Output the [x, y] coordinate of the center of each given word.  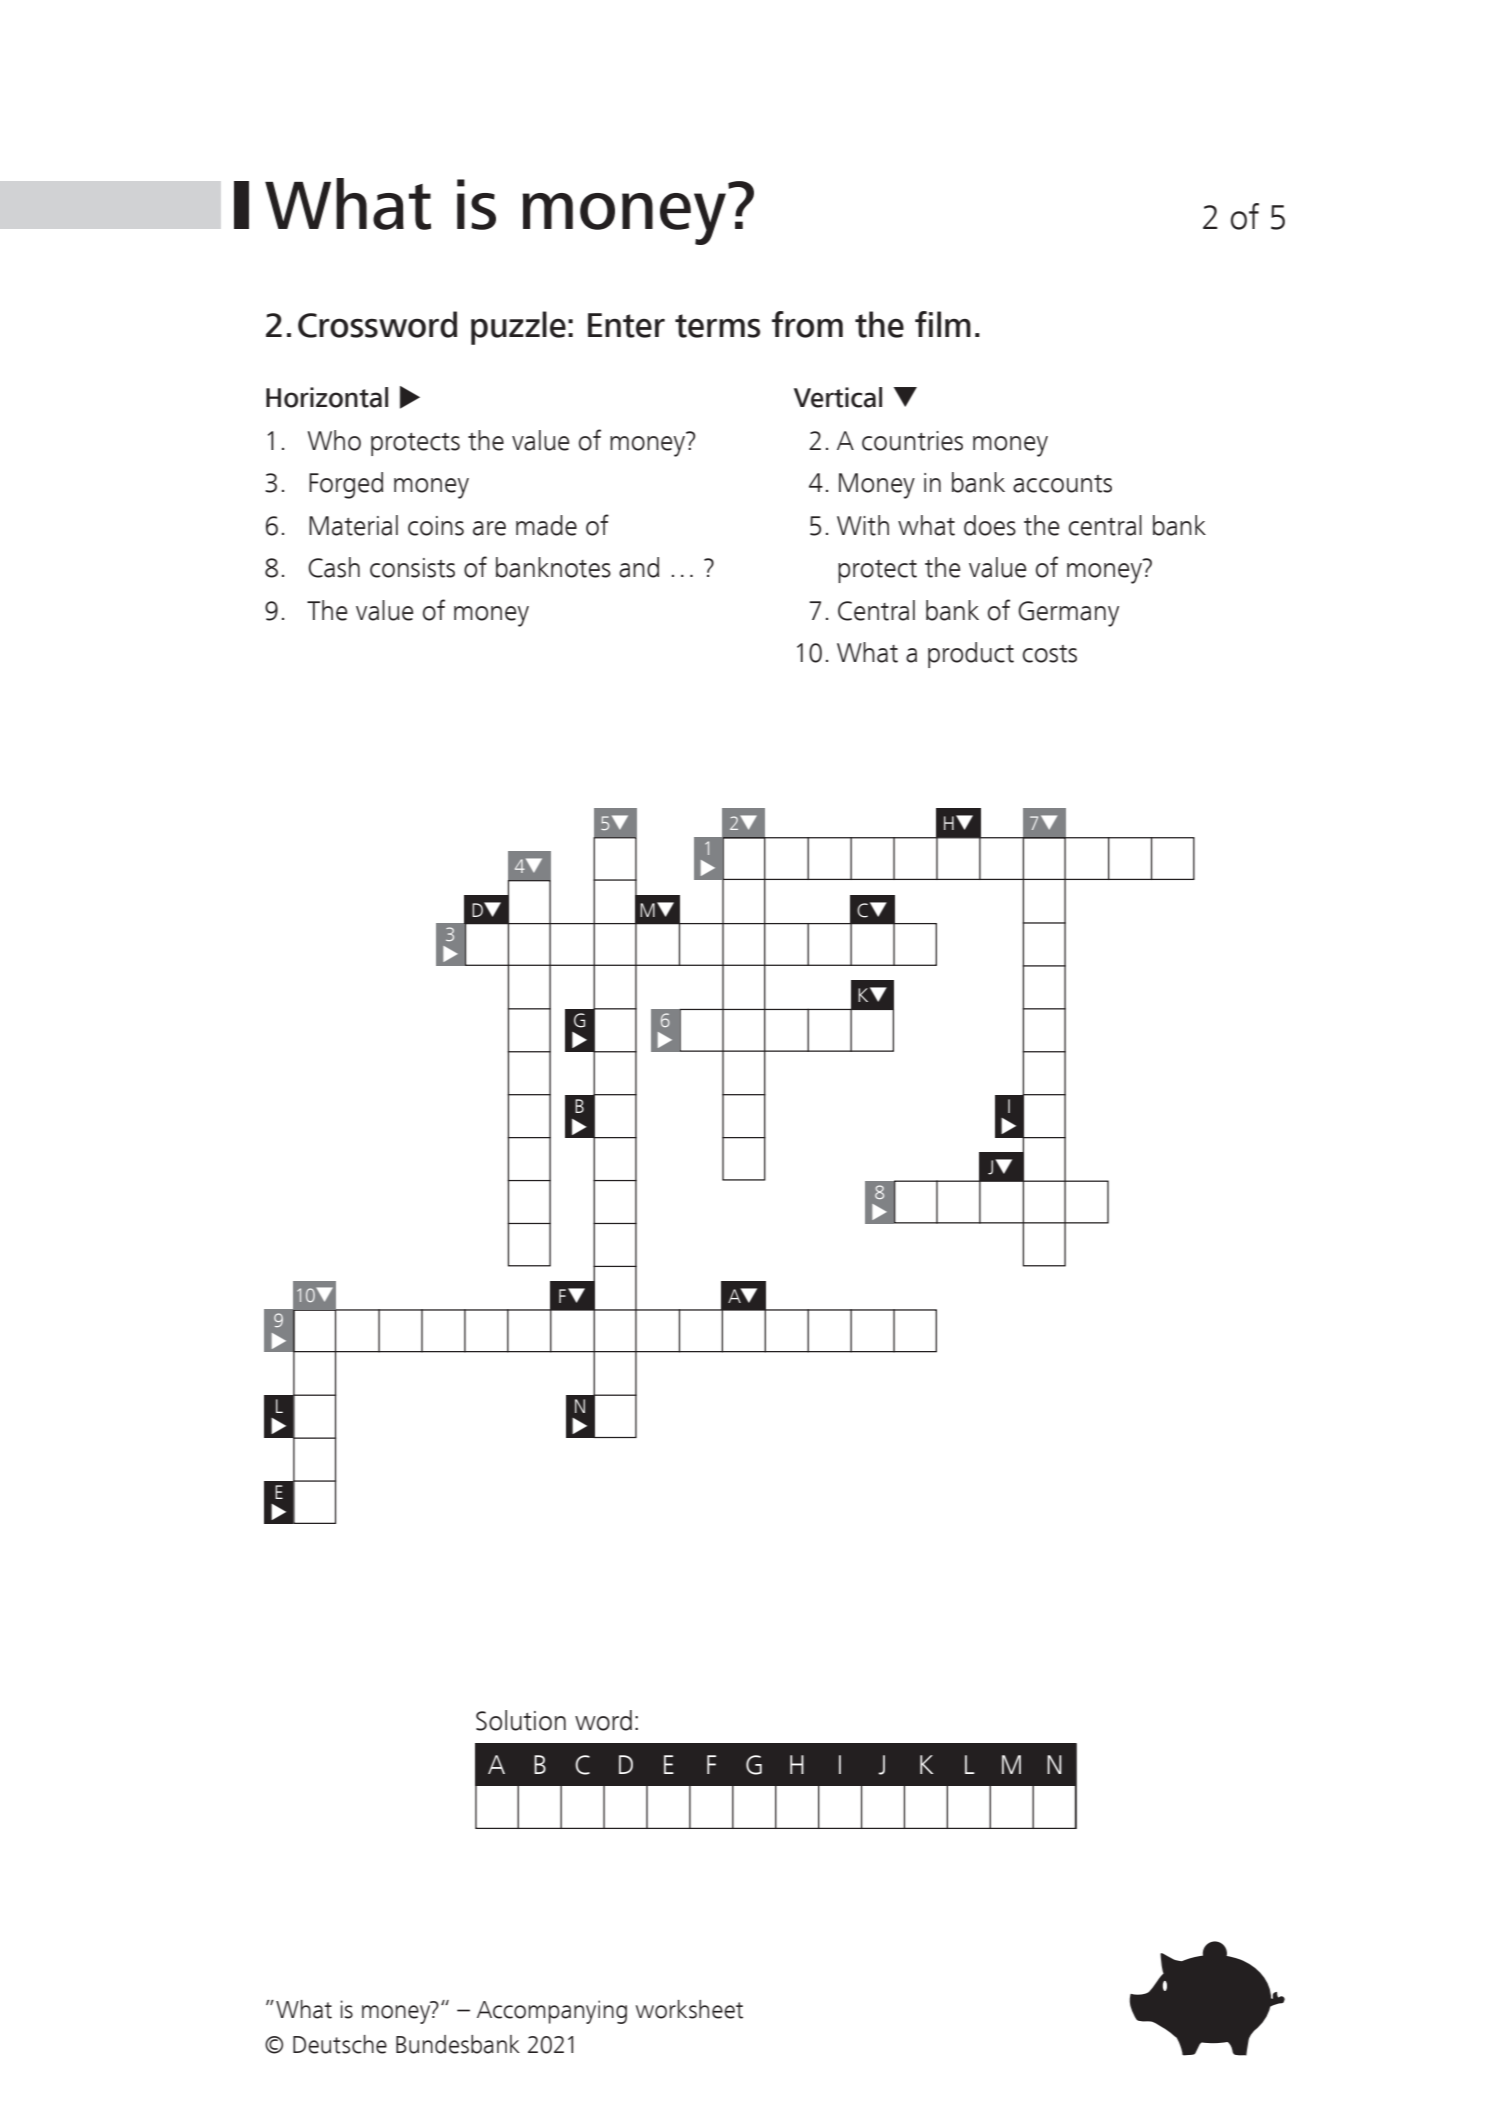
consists [412, 568]
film [943, 324]
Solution [521, 1720]
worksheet [689, 2009]
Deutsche [340, 2044]
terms [717, 326]
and [639, 567]
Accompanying [552, 2012]
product [971, 655]
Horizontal [327, 397]
